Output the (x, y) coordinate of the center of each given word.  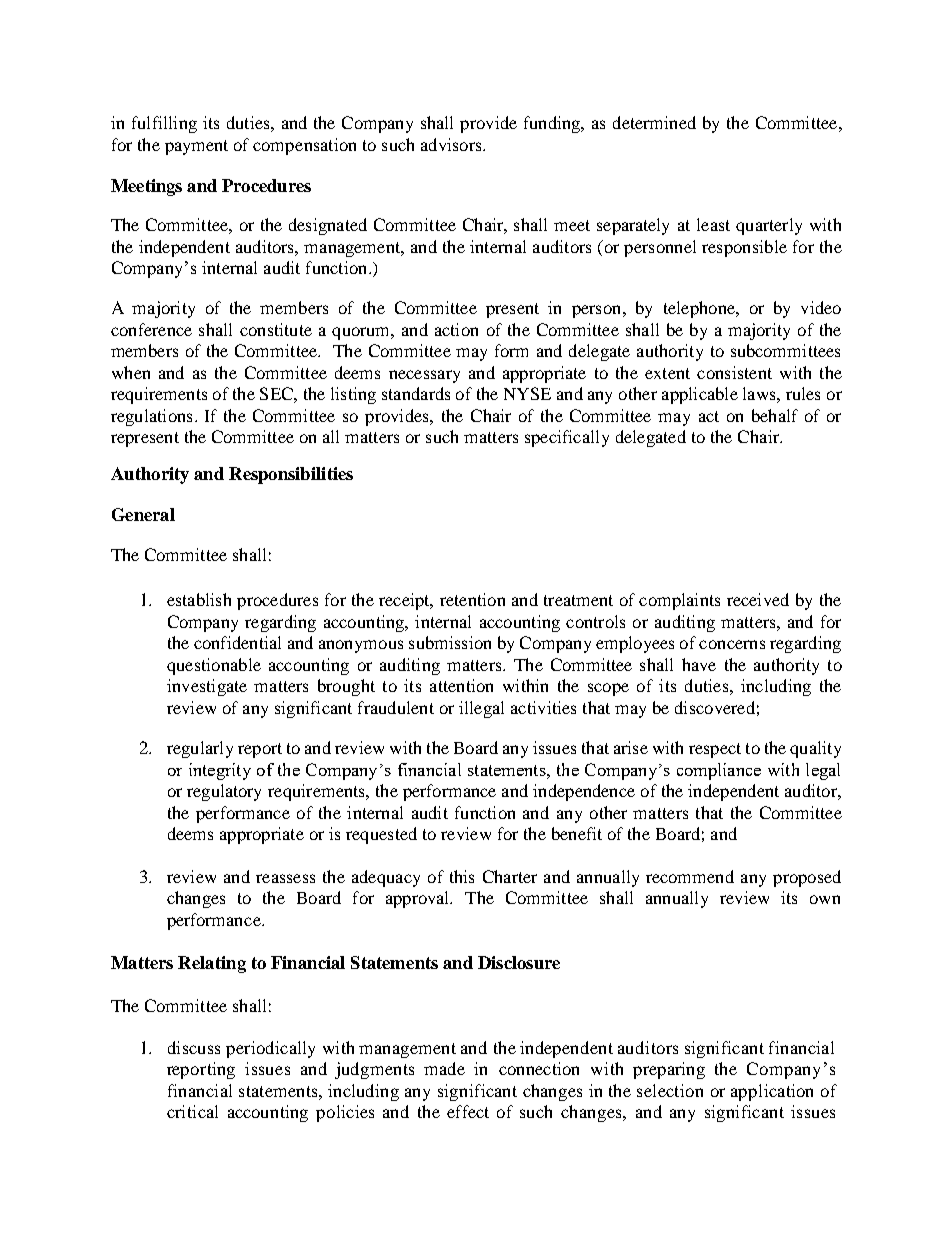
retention (472, 599)
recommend (690, 876)
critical (192, 1111)
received (758, 599)
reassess (285, 878)
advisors (452, 144)
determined (654, 122)
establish (199, 599)
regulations (151, 417)
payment (196, 147)
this (462, 876)
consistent (734, 372)
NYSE (527, 393)
